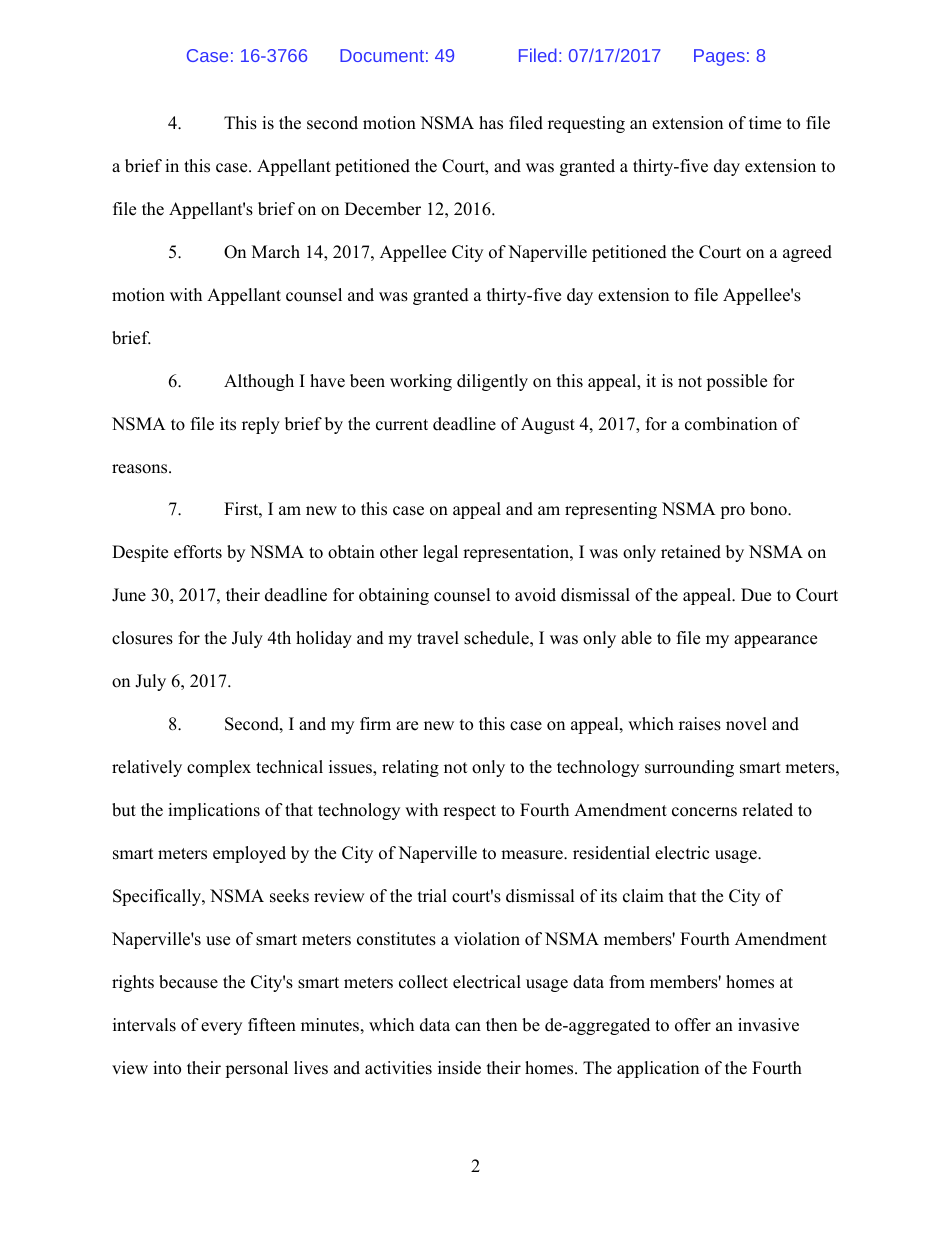  Describe the element at coordinates (468, 1027) in the image. I see `can` at that location.
